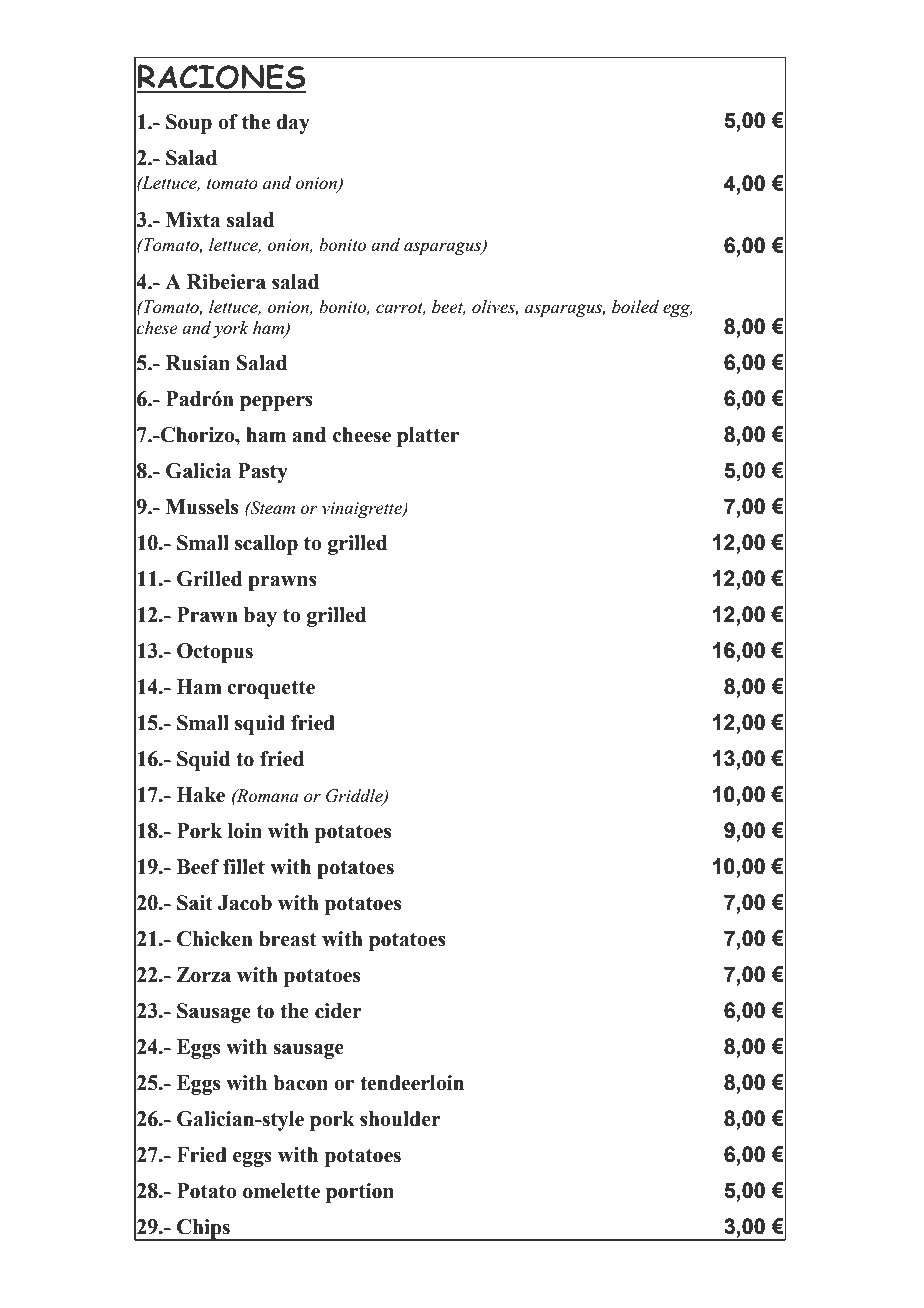  I want to click on platter, so click(428, 437).
